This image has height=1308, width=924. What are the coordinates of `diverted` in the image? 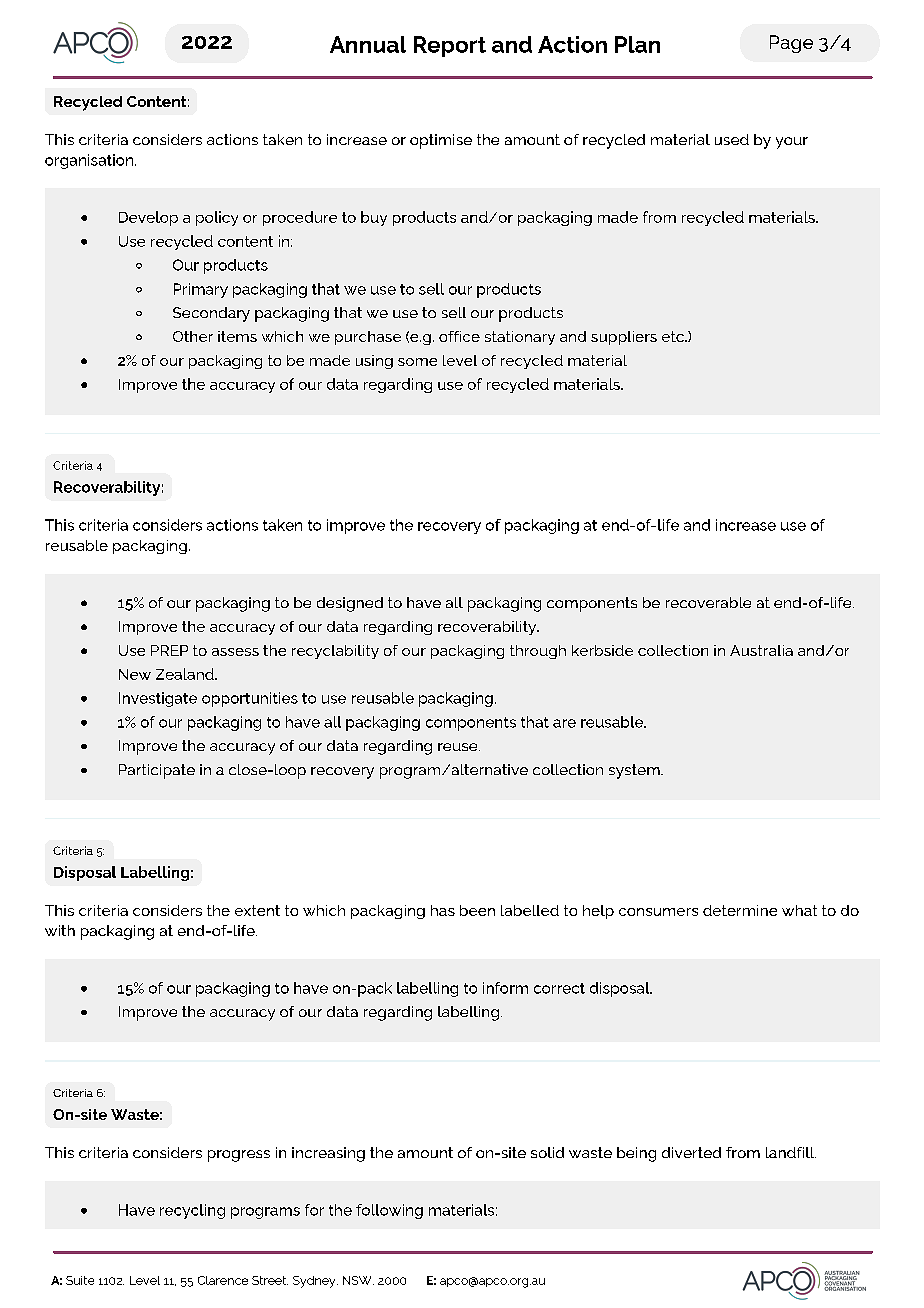 It's located at (691, 1152).
